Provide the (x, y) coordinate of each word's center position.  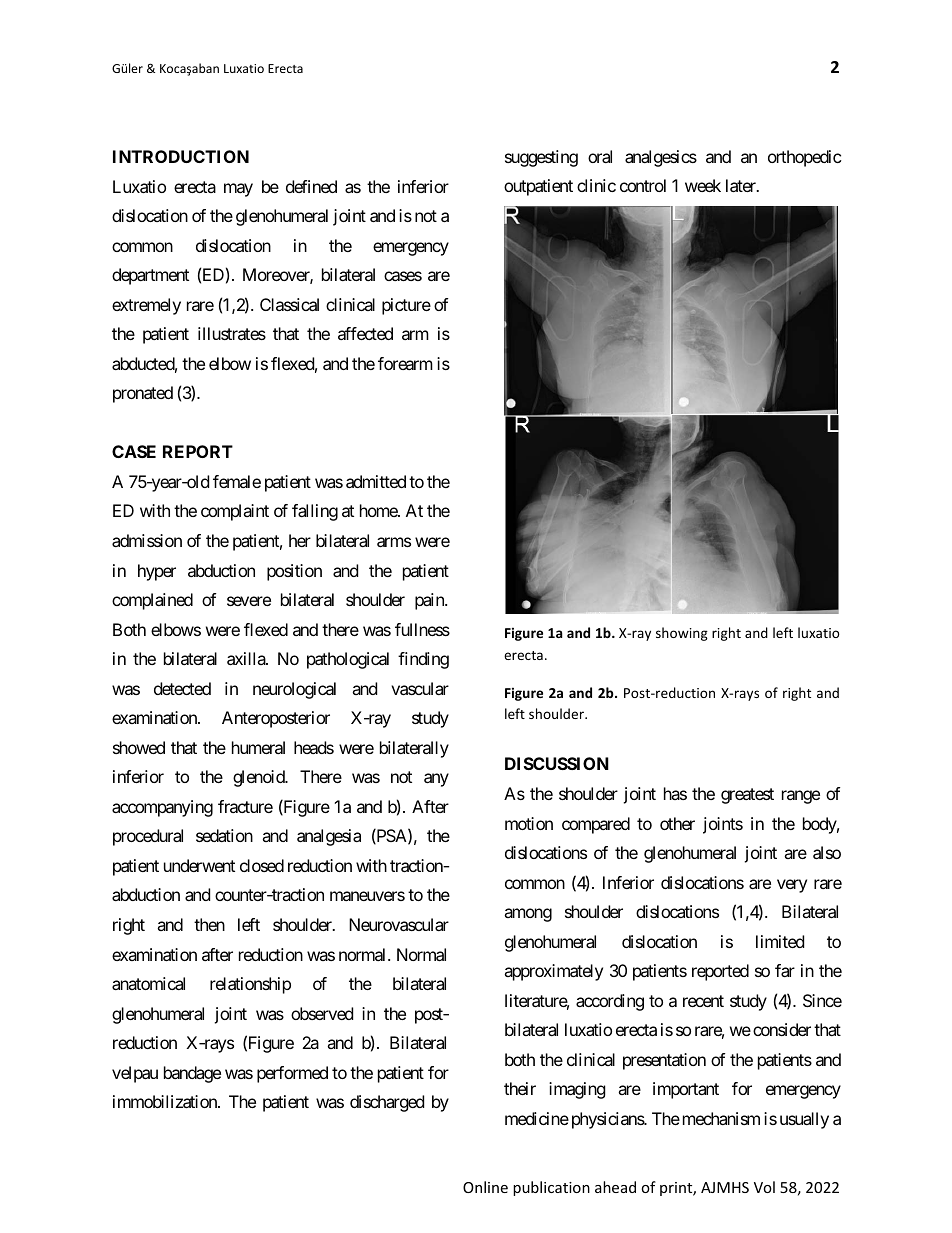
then (209, 924)
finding (423, 660)
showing (682, 634)
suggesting (541, 158)
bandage (192, 1074)
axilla (247, 658)
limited (780, 941)
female (237, 481)
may (238, 190)
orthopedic (805, 158)
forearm (405, 363)
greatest (747, 796)
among (528, 915)
